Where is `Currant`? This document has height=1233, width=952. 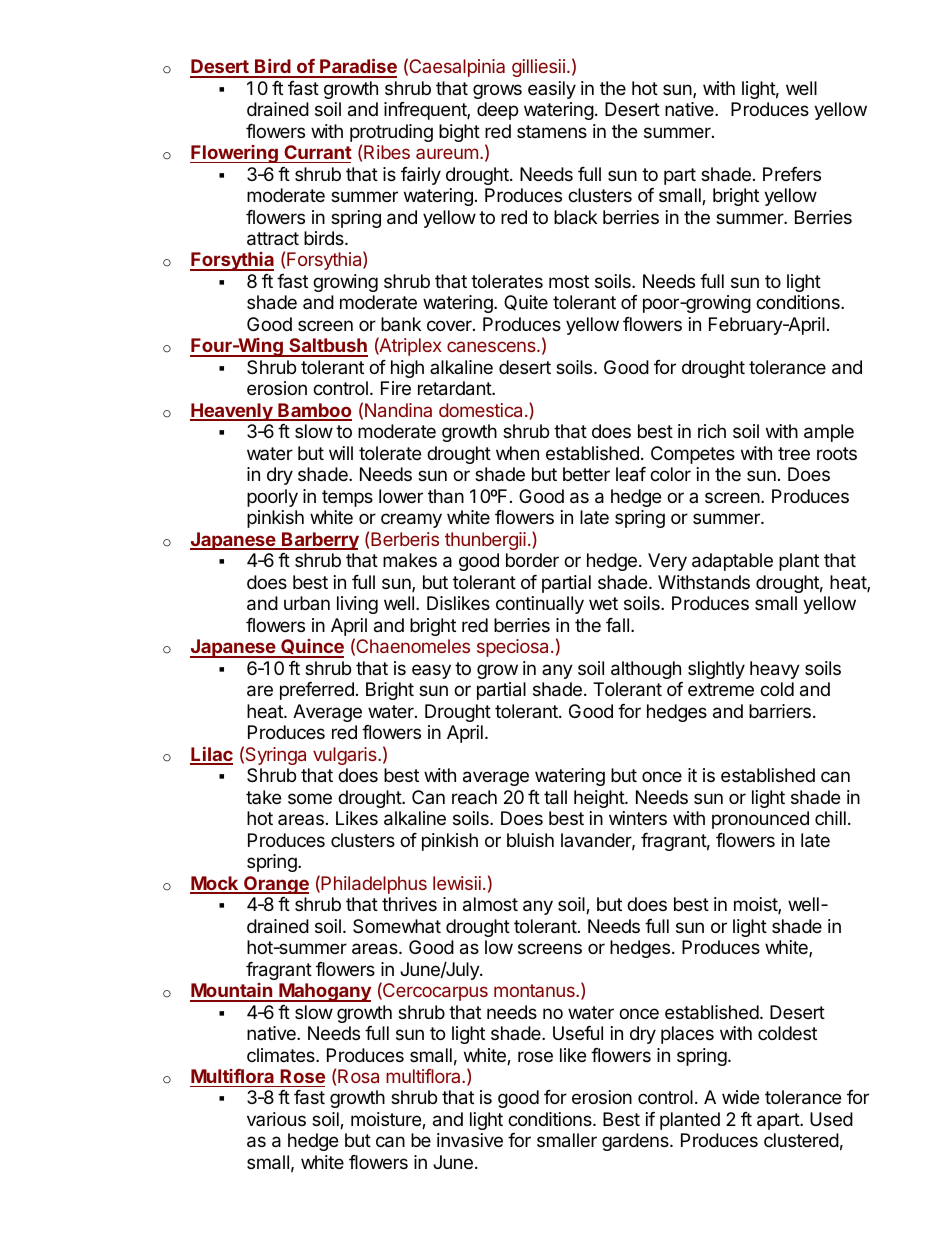 Currant is located at coordinates (318, 152).
